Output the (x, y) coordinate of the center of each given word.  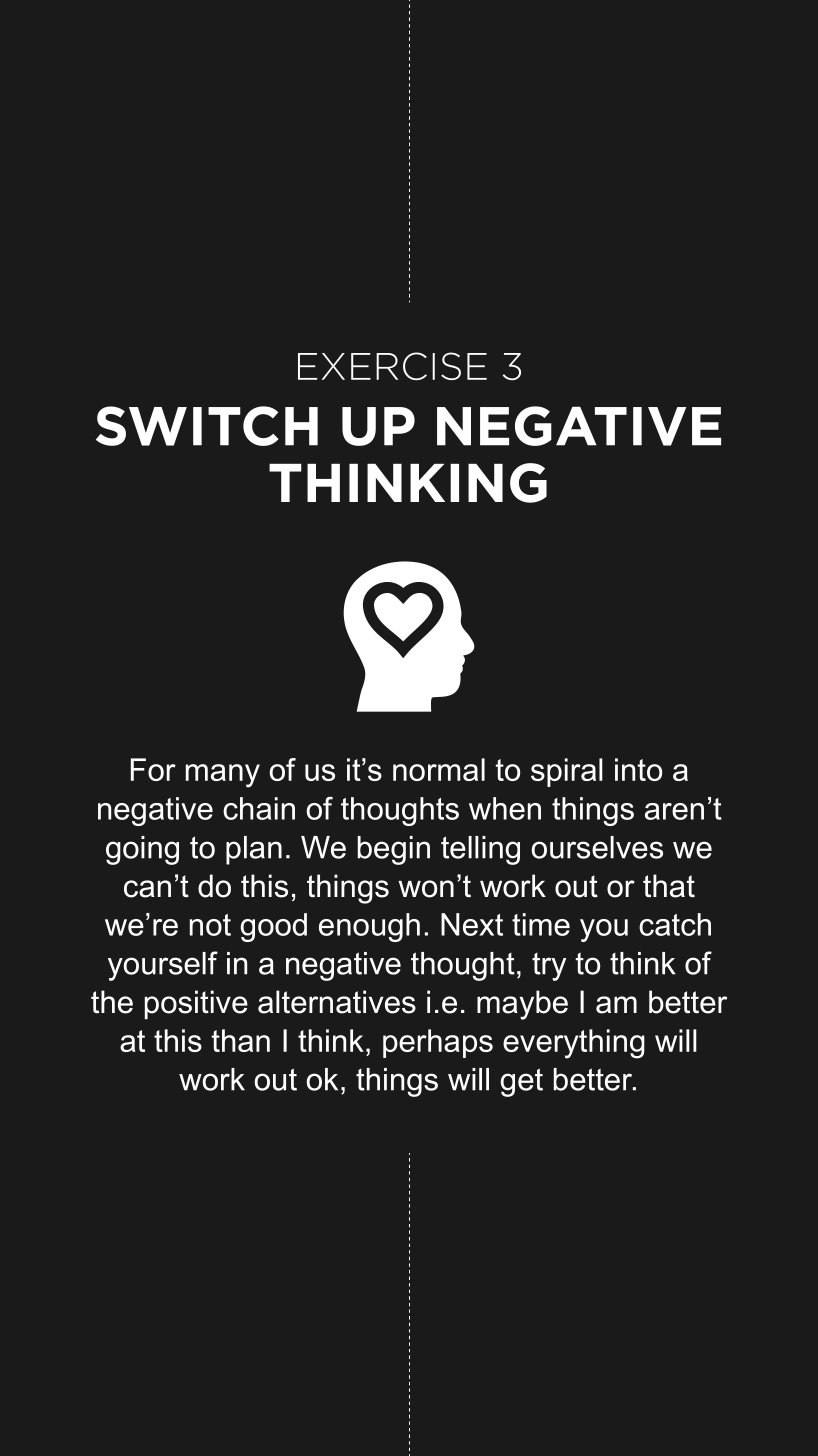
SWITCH (207, 426)
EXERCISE (392, 366)
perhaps (438, 1043)
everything (574, 1044)
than (241, 1040)
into (638, 769)
